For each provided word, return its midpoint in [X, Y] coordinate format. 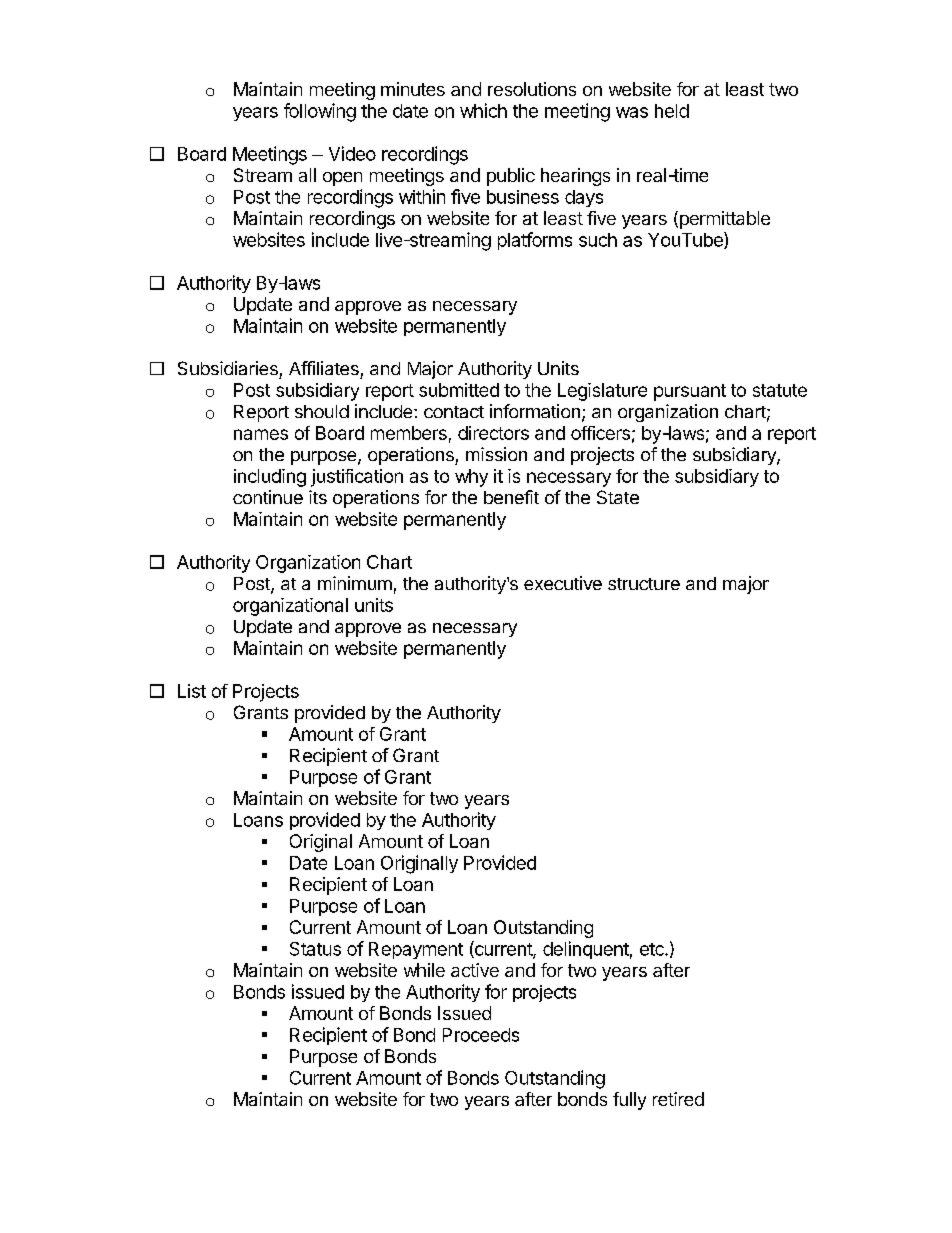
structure [644, 584]
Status [315, 949]
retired [678, 1099]
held [672, 111]
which [483, 110]
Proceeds [481, 1035]
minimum [355, 583]
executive [563, 583]
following [320, 112]
